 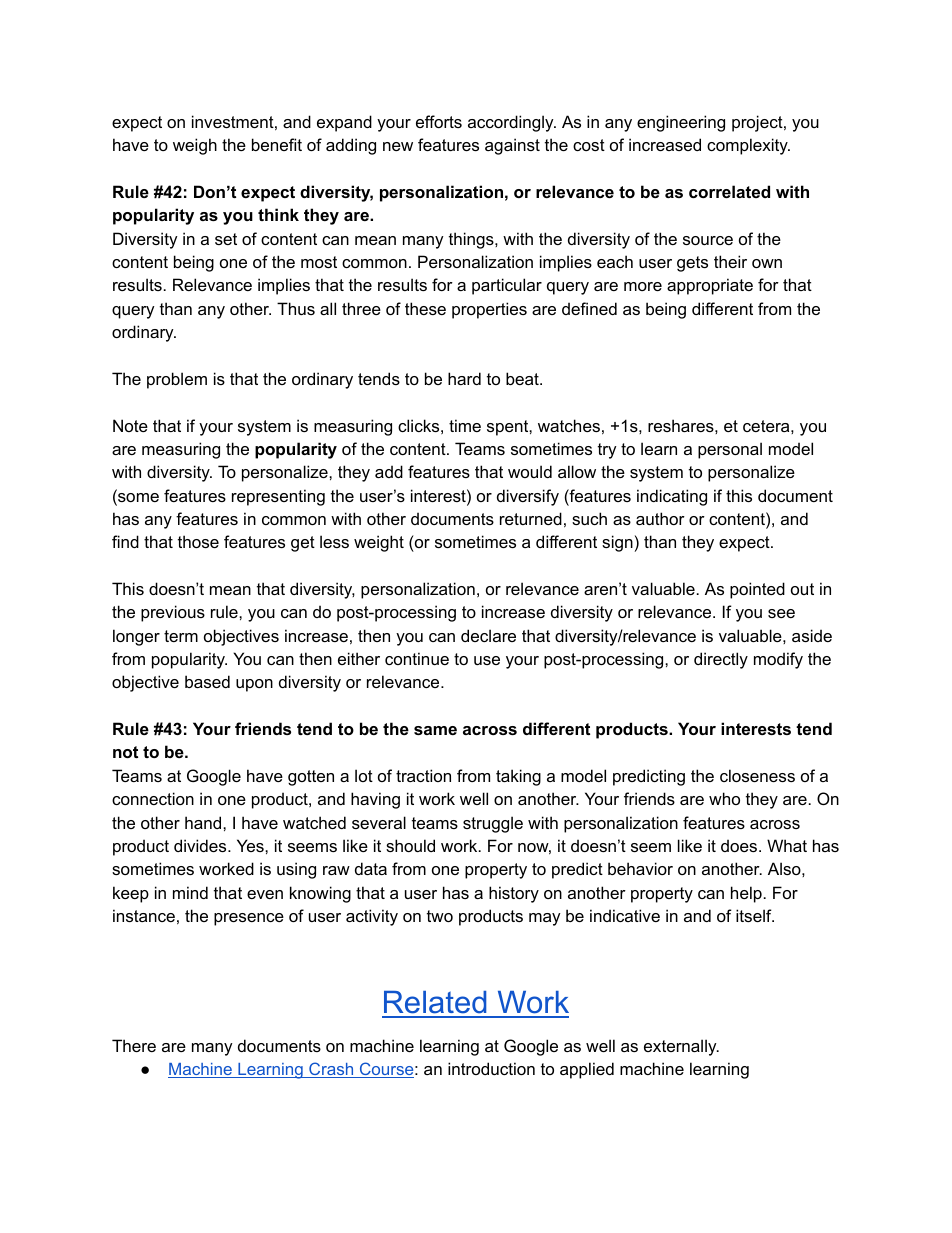 I want to click on appropriate, so click(x=710, y=286).
